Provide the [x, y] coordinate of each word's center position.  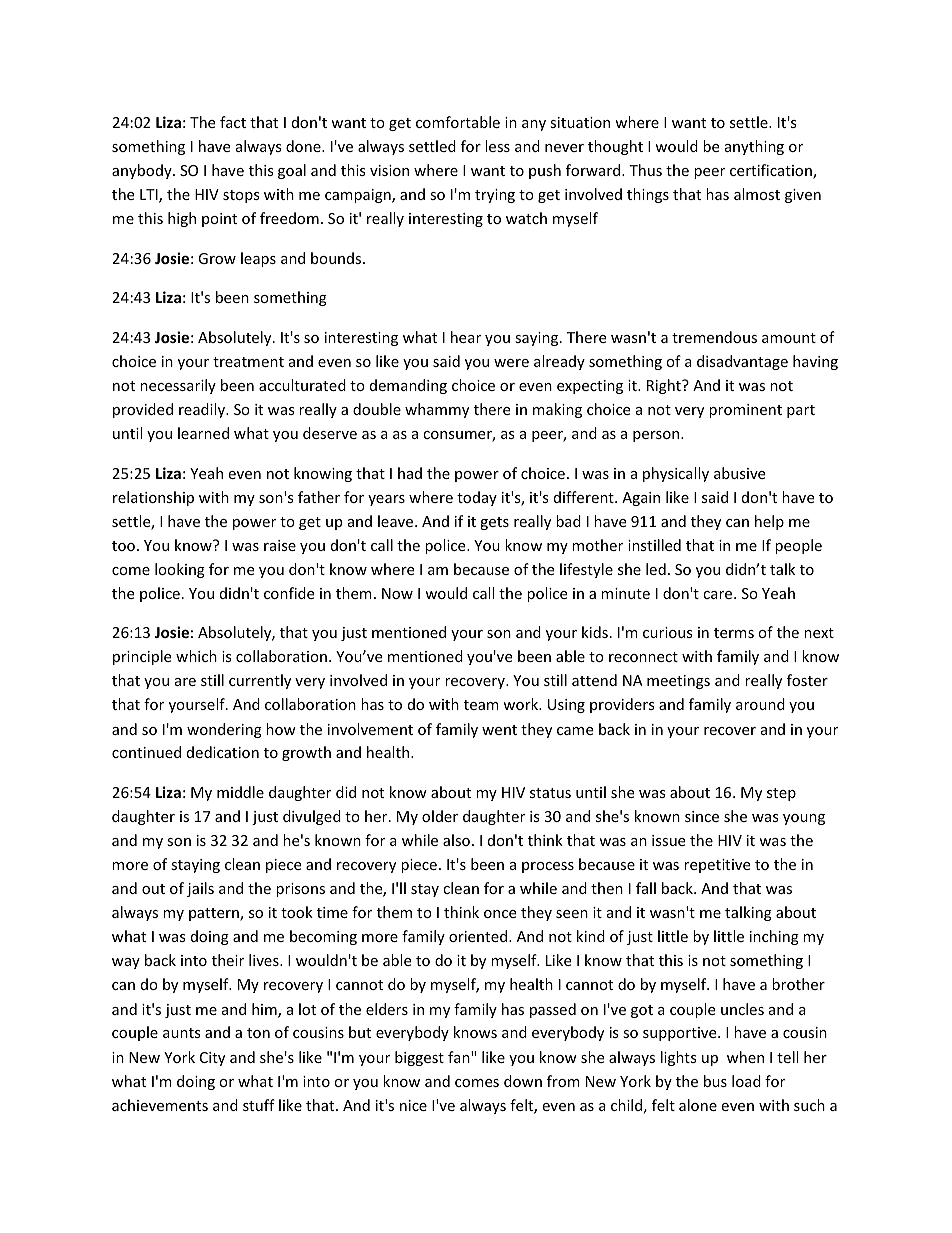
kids [595, 632]
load [746, 1081]
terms [734, 633]
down [523, 1081]
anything [754, 147]
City [212, 1059]
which [196, 656]
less [497, 146]
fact [233, 122]
